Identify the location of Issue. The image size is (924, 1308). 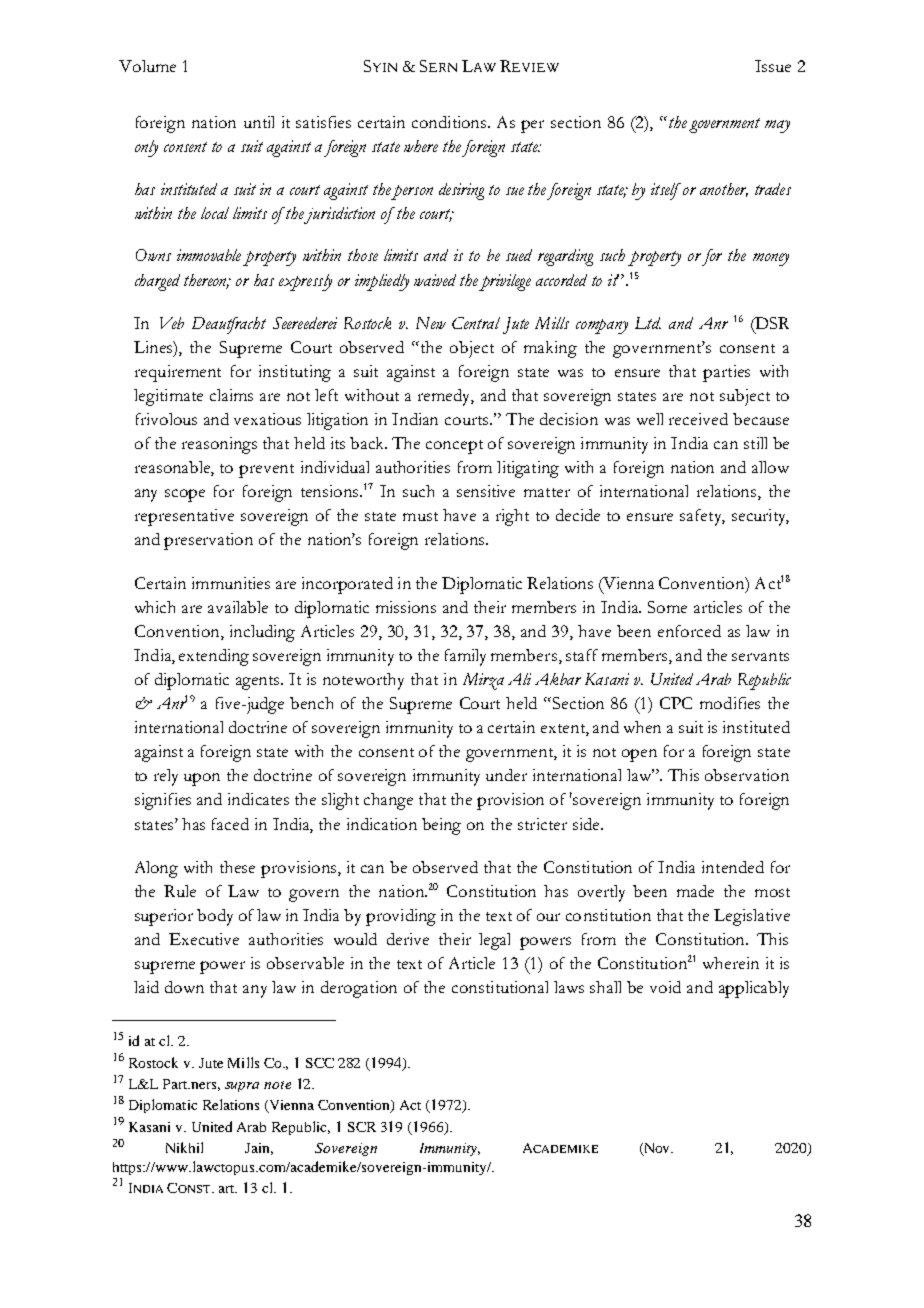
(773, 66).
